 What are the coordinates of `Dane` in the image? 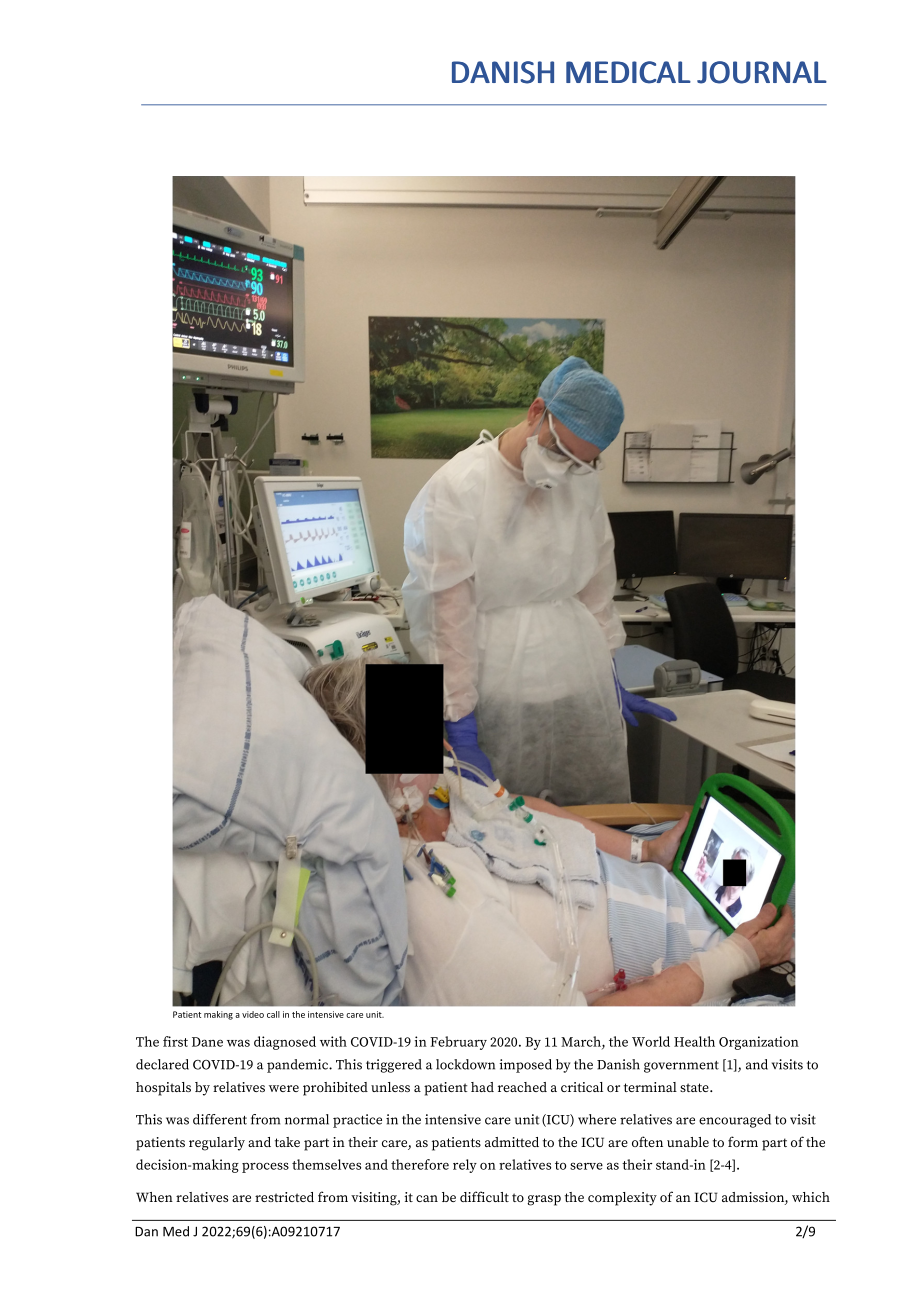 It's located at (207, 1042).
